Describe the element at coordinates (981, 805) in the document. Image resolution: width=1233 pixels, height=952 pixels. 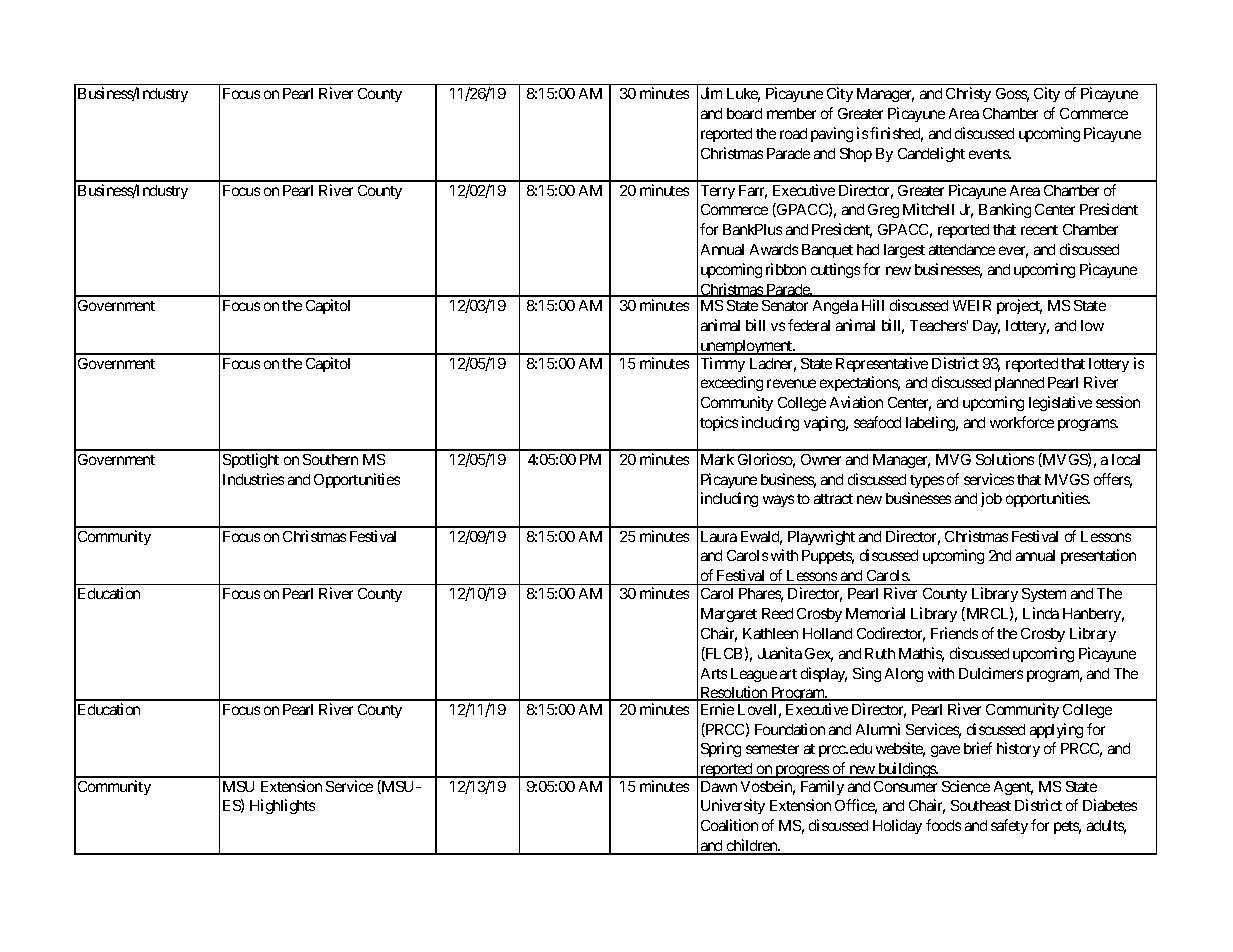
I see `Southeast` at that location.
